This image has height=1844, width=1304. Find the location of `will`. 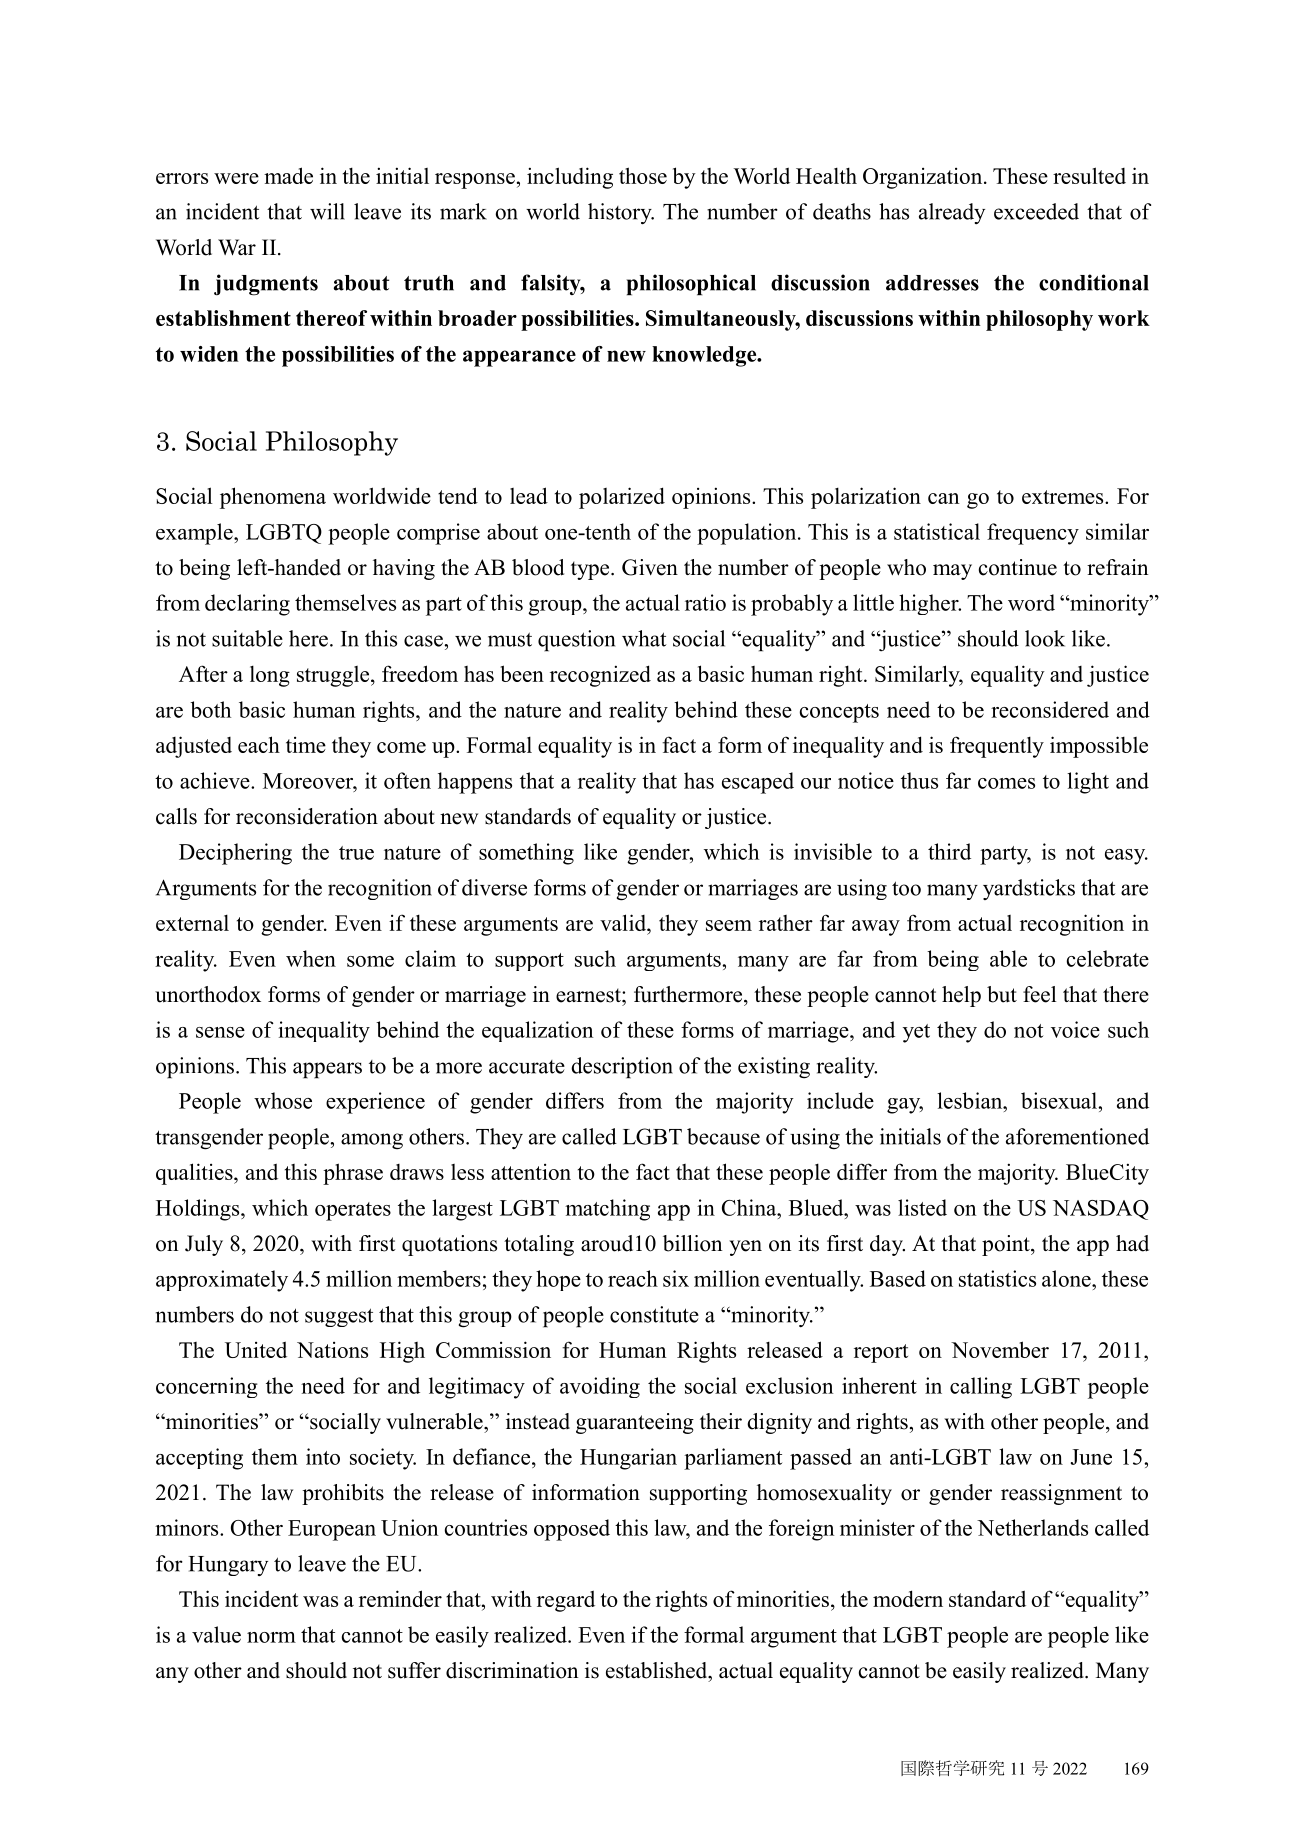

will is located at coordinates (327, 211).
